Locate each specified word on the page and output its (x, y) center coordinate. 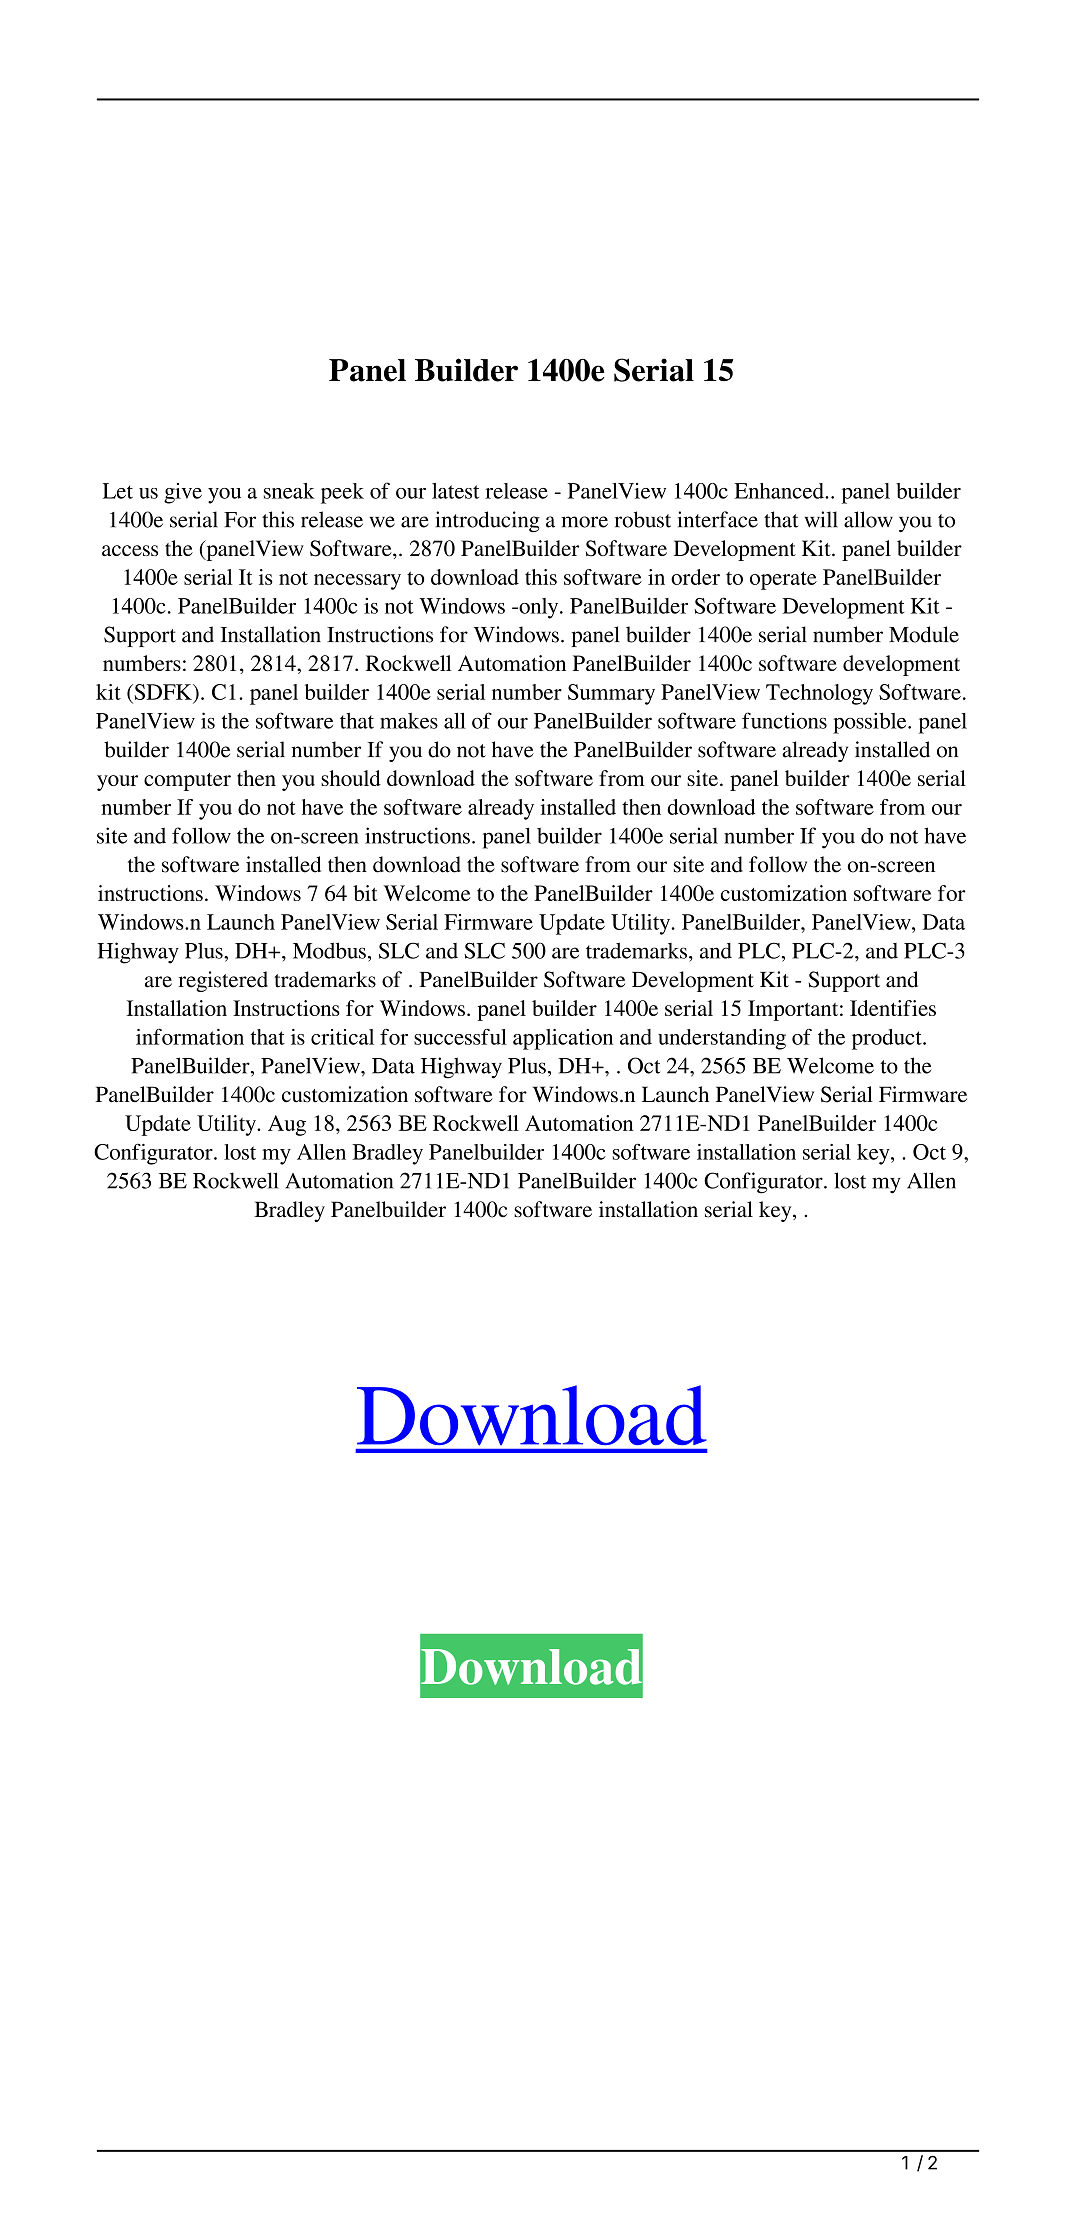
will (821, 519)
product (888, 1039)
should (351, 778)
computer (187, 782)
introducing (488, 521)
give (183, 493)
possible (871, 723)
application (563, 1039)
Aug (287, 1125)
